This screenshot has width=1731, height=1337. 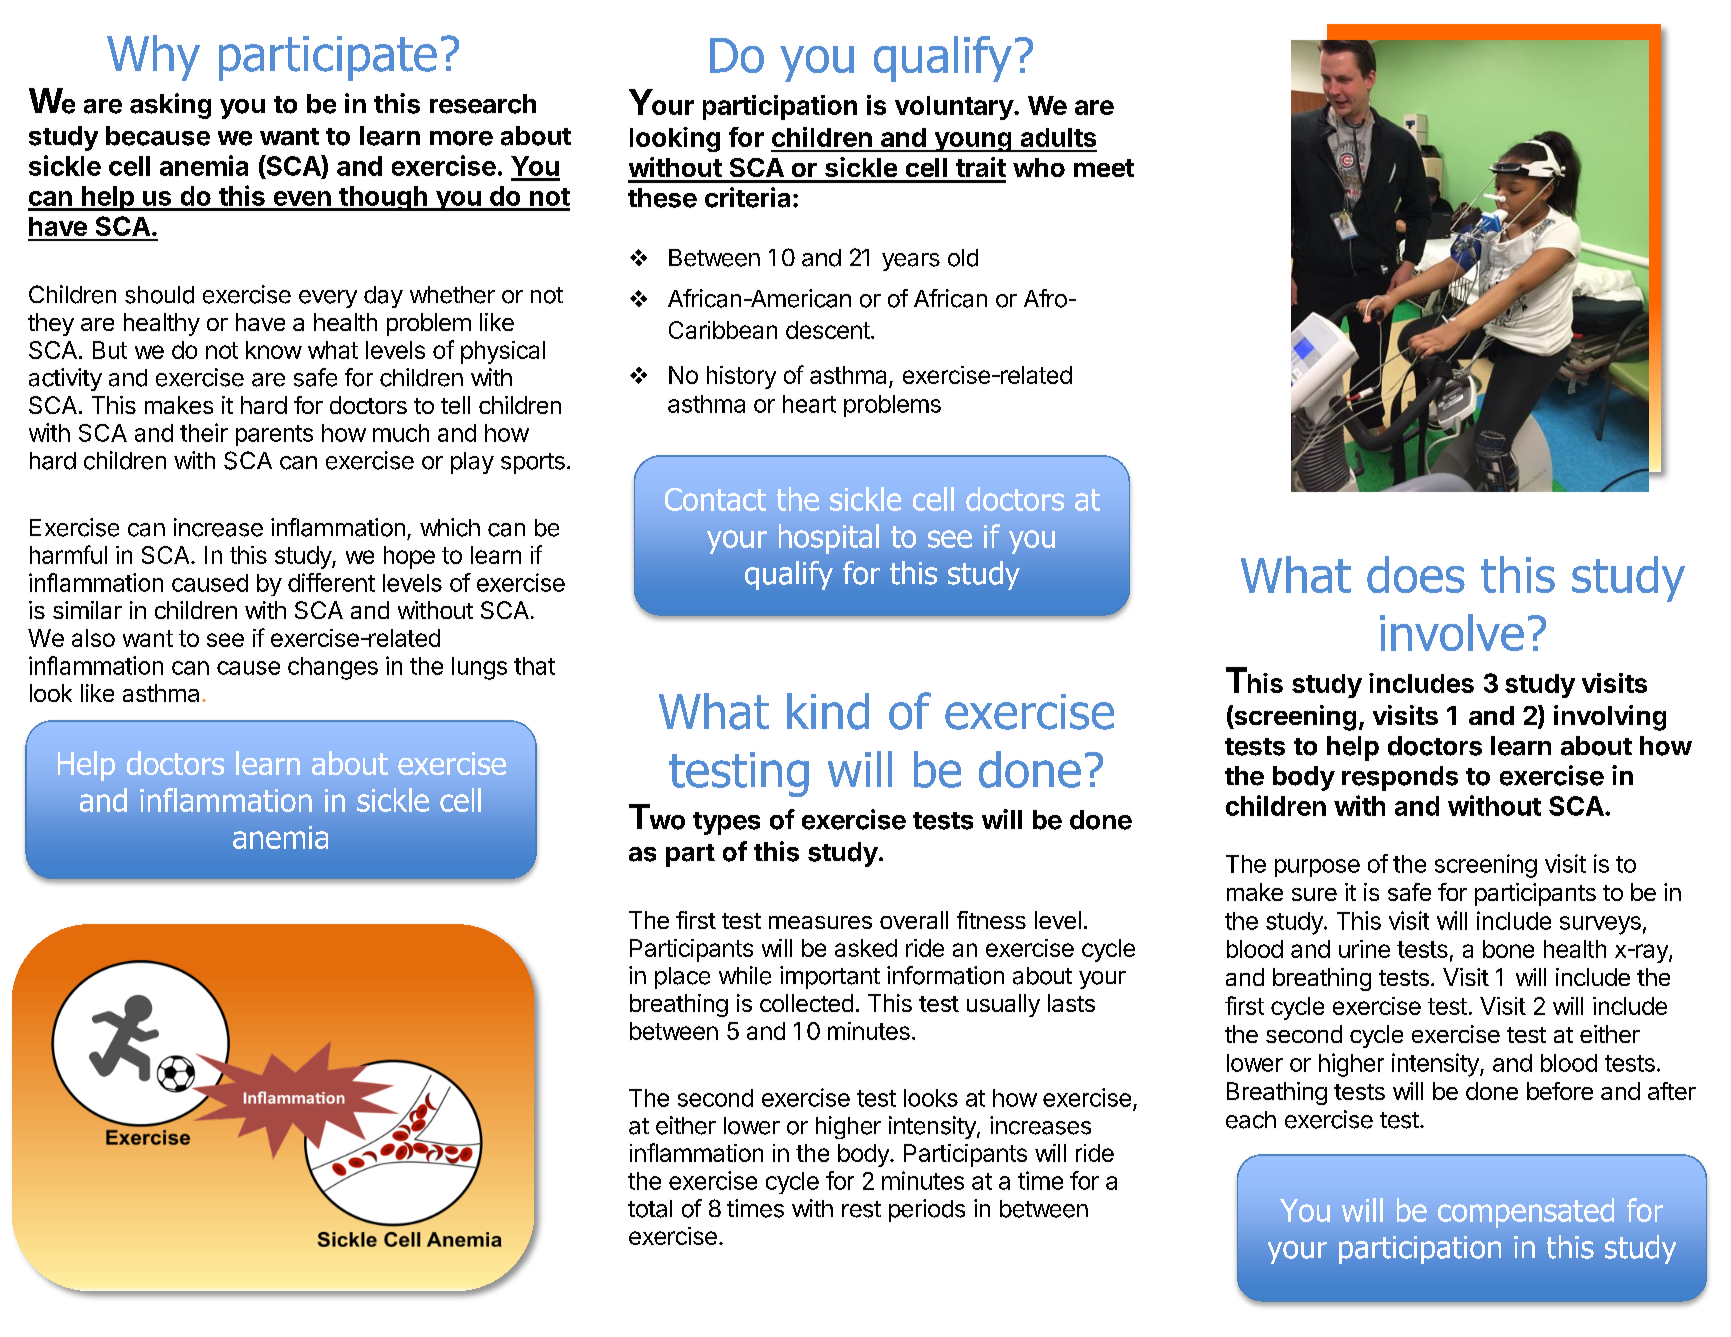 What do you see at coordinates (650, 1209) in the screenshot?
I see `total` at bounding box center [650, 1209].
